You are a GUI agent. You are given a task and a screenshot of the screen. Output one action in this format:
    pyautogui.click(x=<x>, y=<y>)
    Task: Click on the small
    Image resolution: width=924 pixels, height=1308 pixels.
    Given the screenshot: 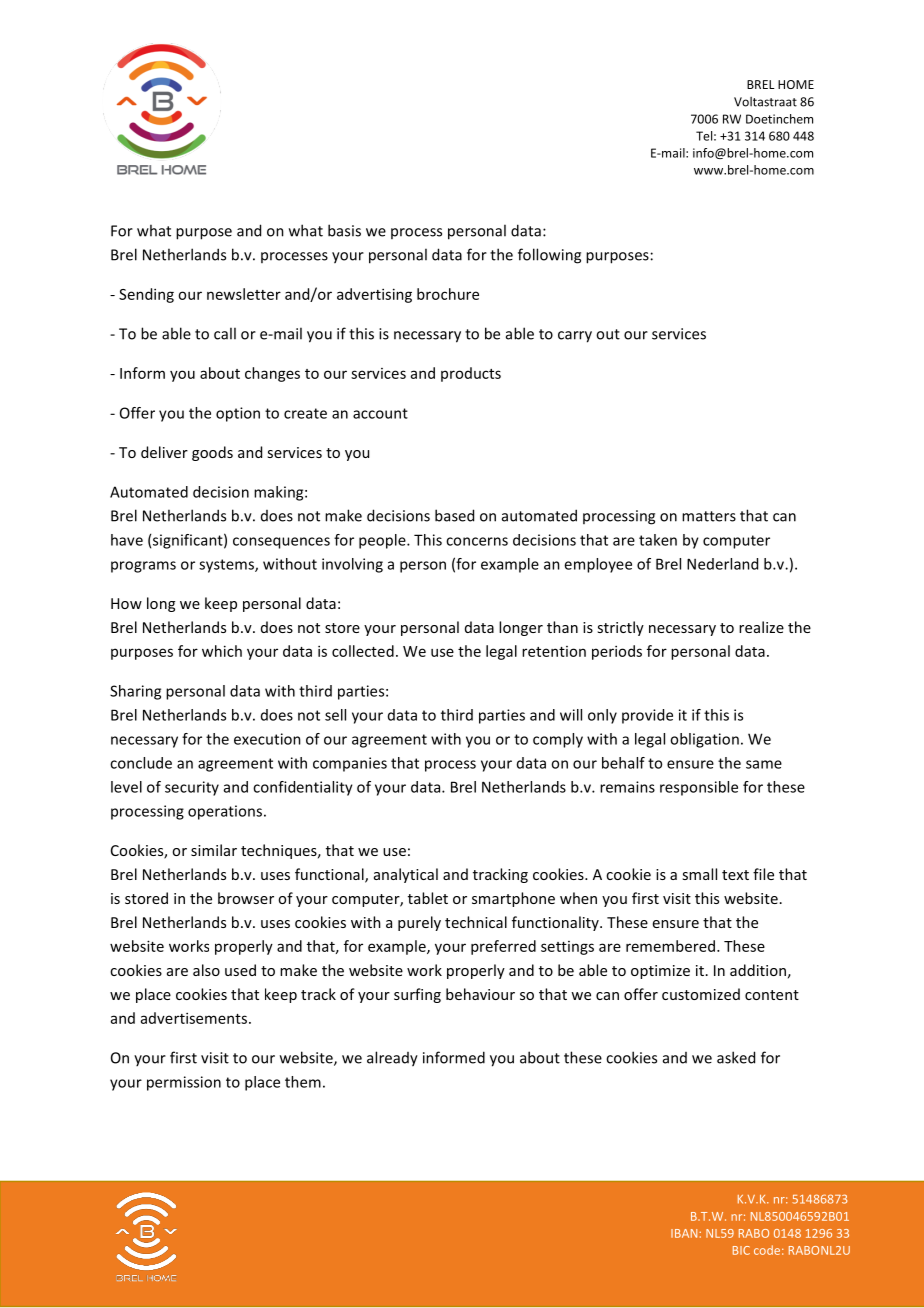 What is the action you would take?
    pyautogui.click(x=699, y=874)
